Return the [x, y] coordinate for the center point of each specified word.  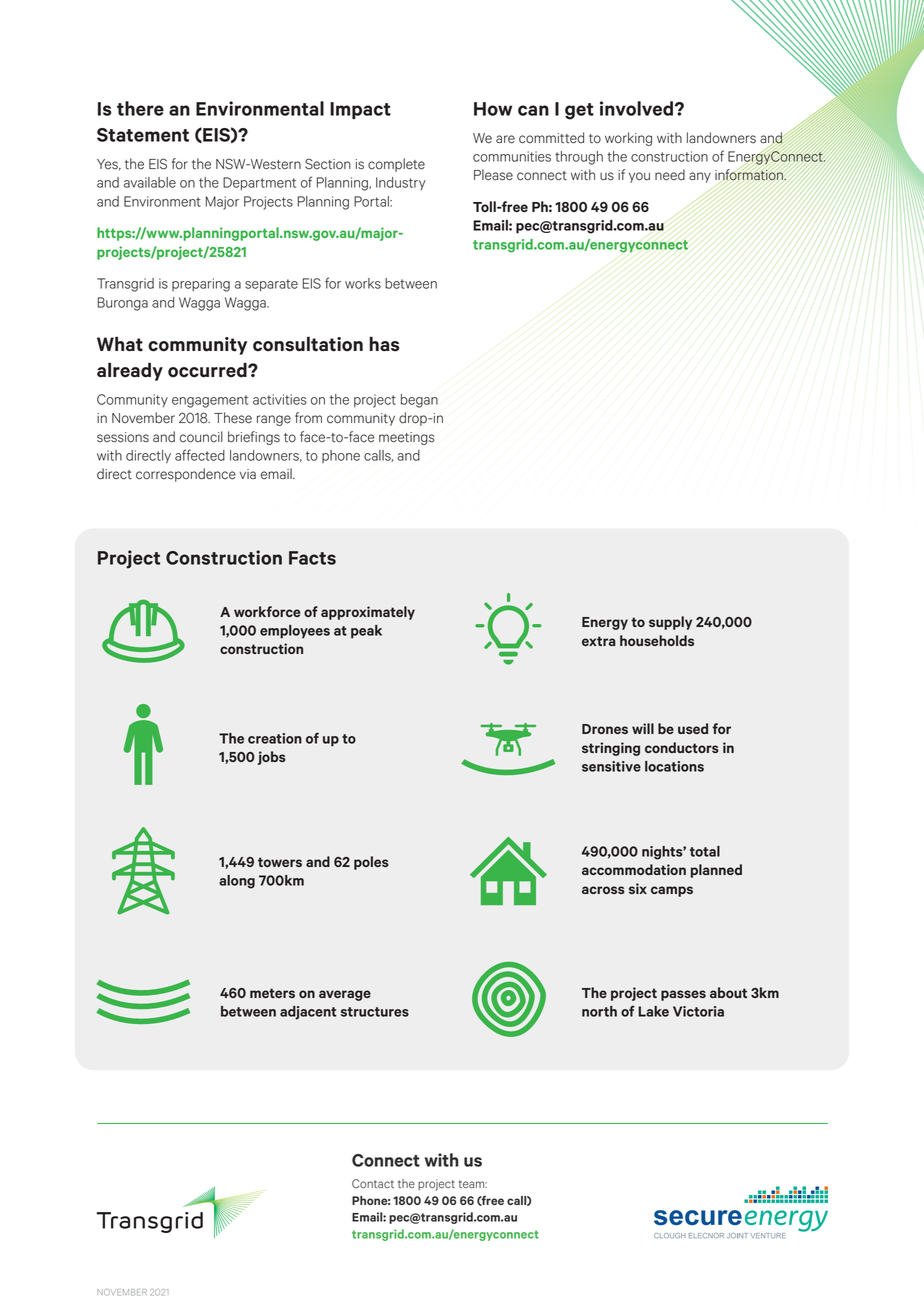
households [657, 640]
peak [366, 632]
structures [375, 1012]
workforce [267, 611]
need [670, 175]
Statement [143, 135]
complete [396, 165]
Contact [373, 1183]
